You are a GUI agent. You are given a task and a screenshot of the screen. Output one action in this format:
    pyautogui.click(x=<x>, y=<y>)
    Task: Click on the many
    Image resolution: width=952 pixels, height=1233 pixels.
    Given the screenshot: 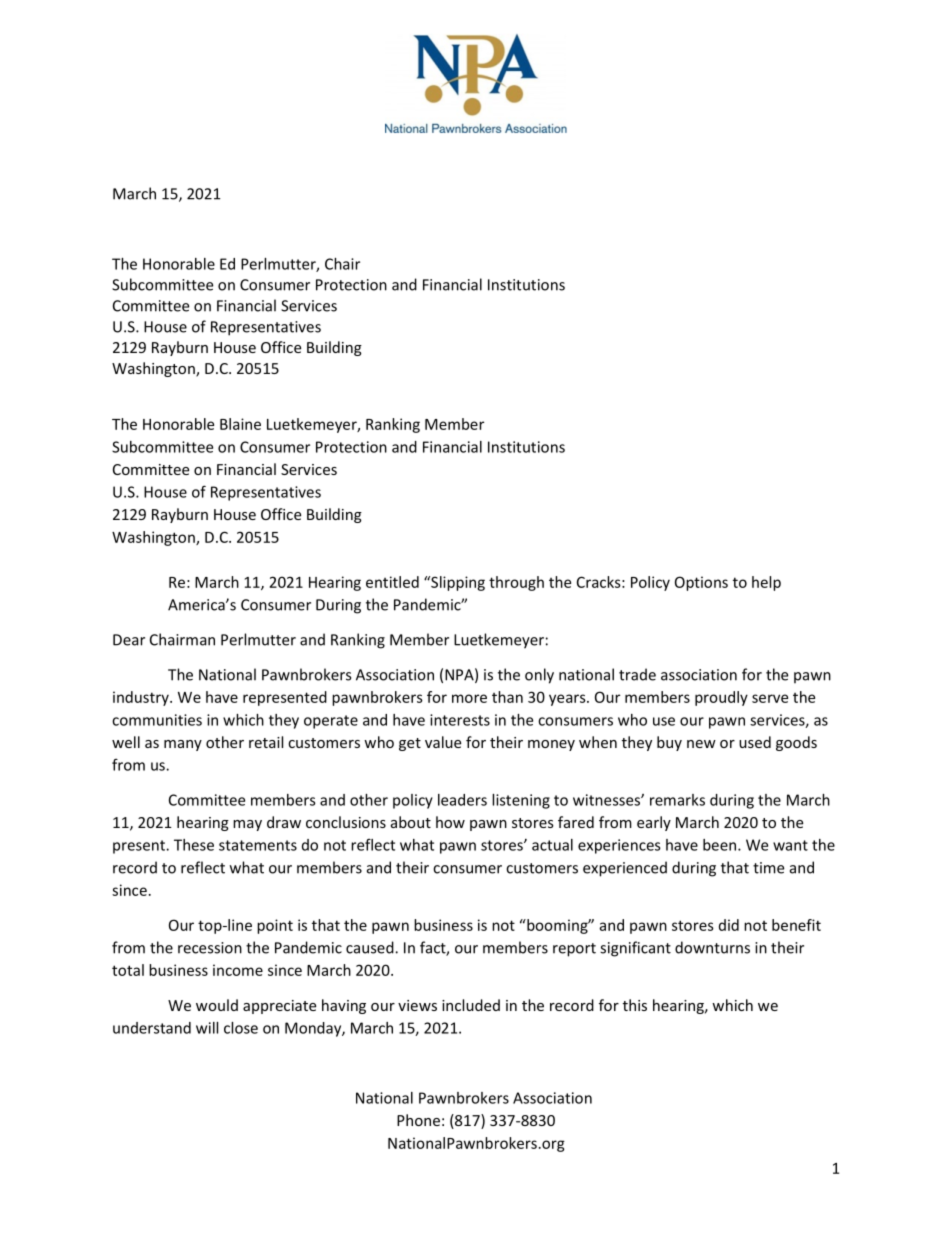 What is the action you would take?
    pyautogui.click(x=183, y=745)
